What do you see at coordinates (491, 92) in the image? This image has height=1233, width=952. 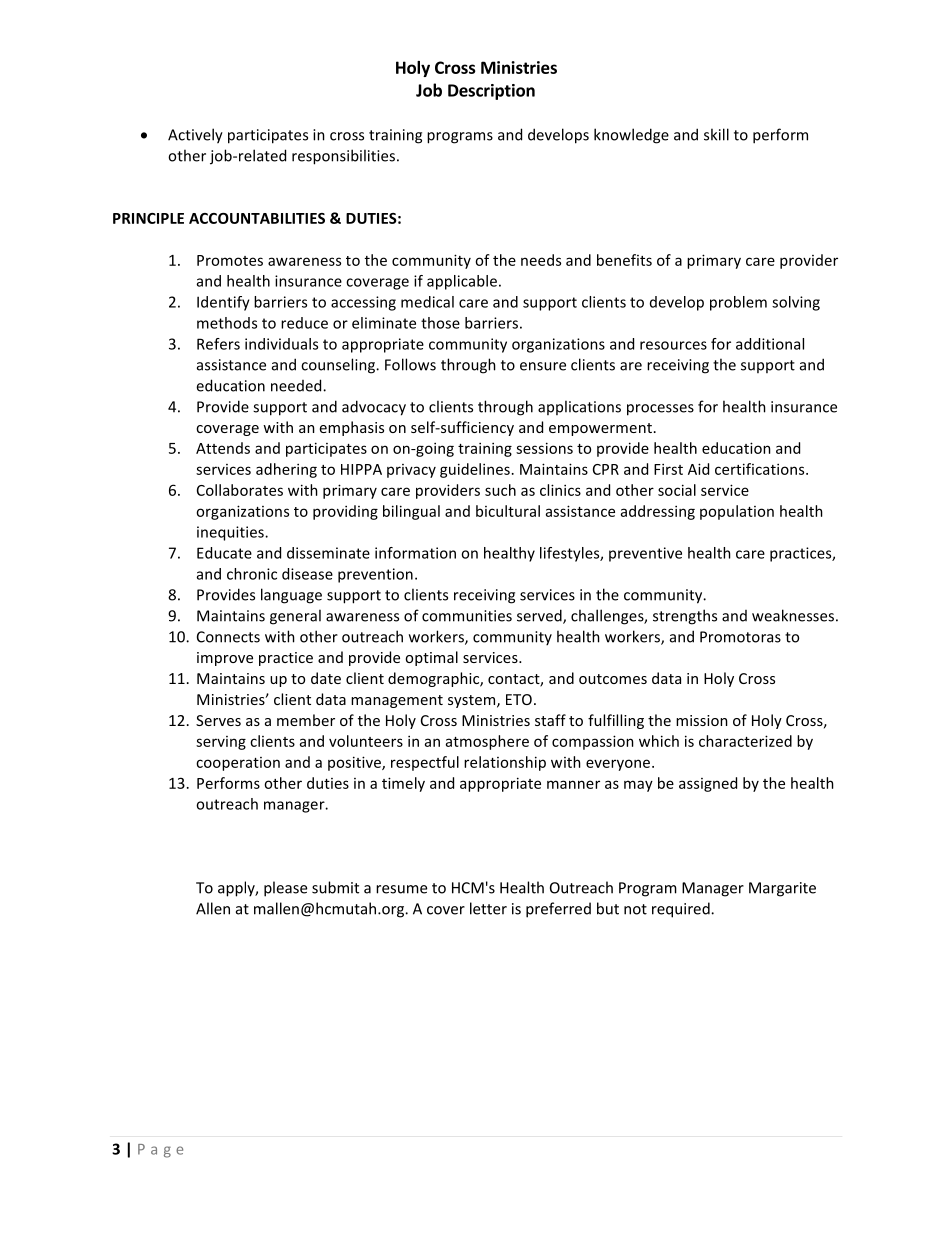 I see `Description` at bounding box center [491, 92].
